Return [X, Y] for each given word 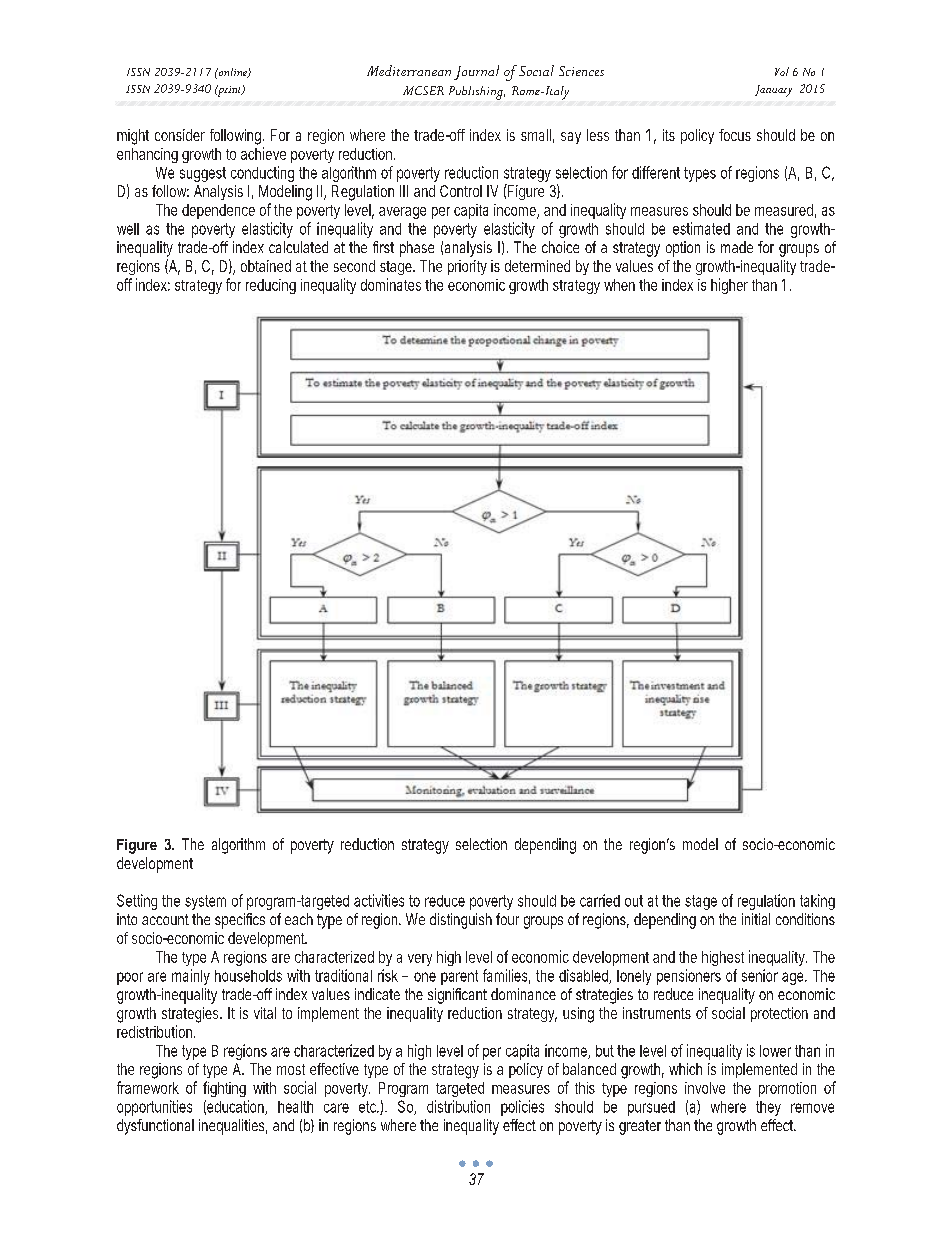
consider [180, 135]
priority [467, 267]
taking [817, 902]
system [205, 902]
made [737, 247]
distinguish [461, 921]
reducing [271, 286]
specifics [240, 921]
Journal [476, 72]
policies [522, 1108]
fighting [224, 1089]
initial [756, 919]
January [773, 91]
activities [379, 900]
